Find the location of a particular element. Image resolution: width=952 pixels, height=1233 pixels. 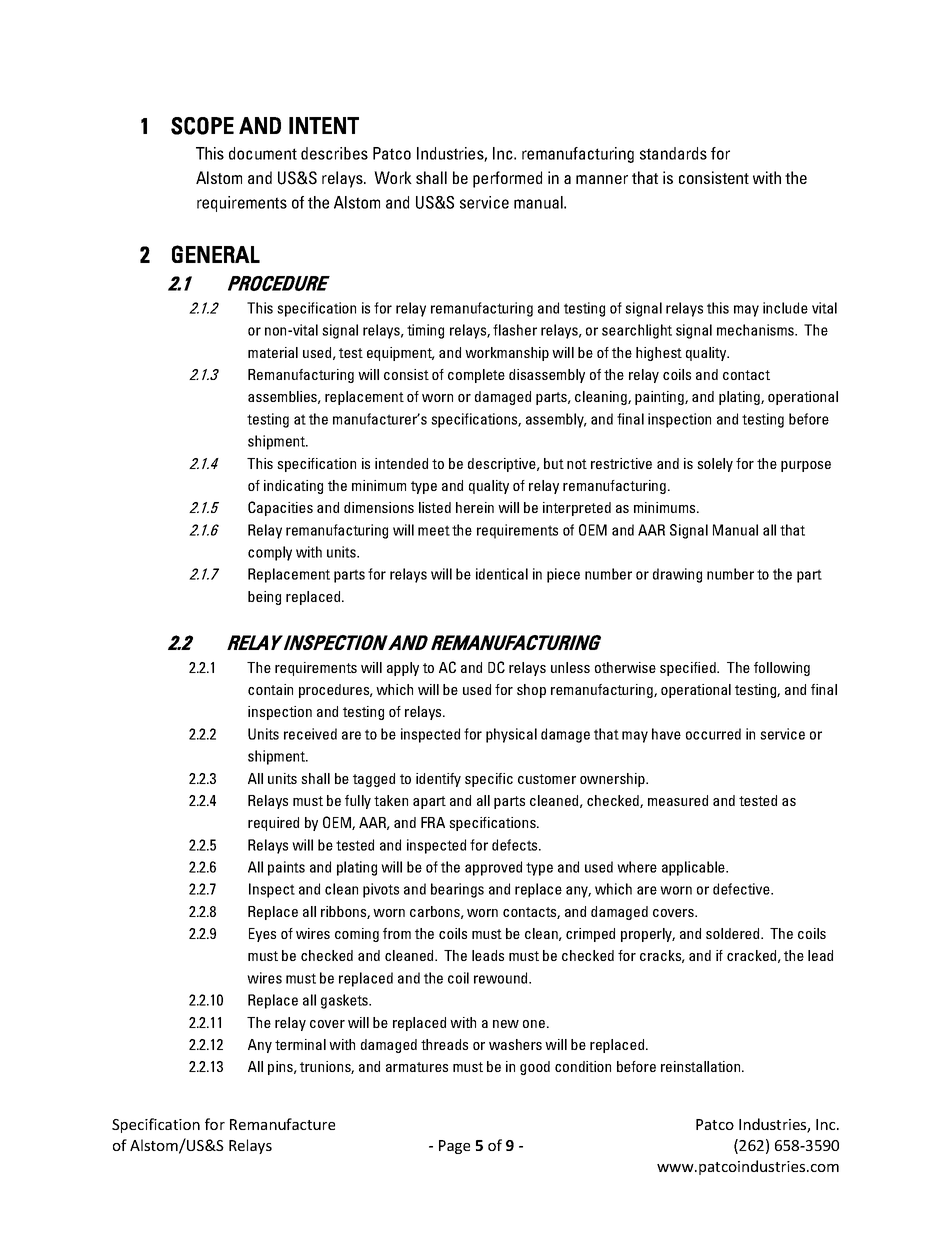

terminal is located at coordinates (300, 1044).
